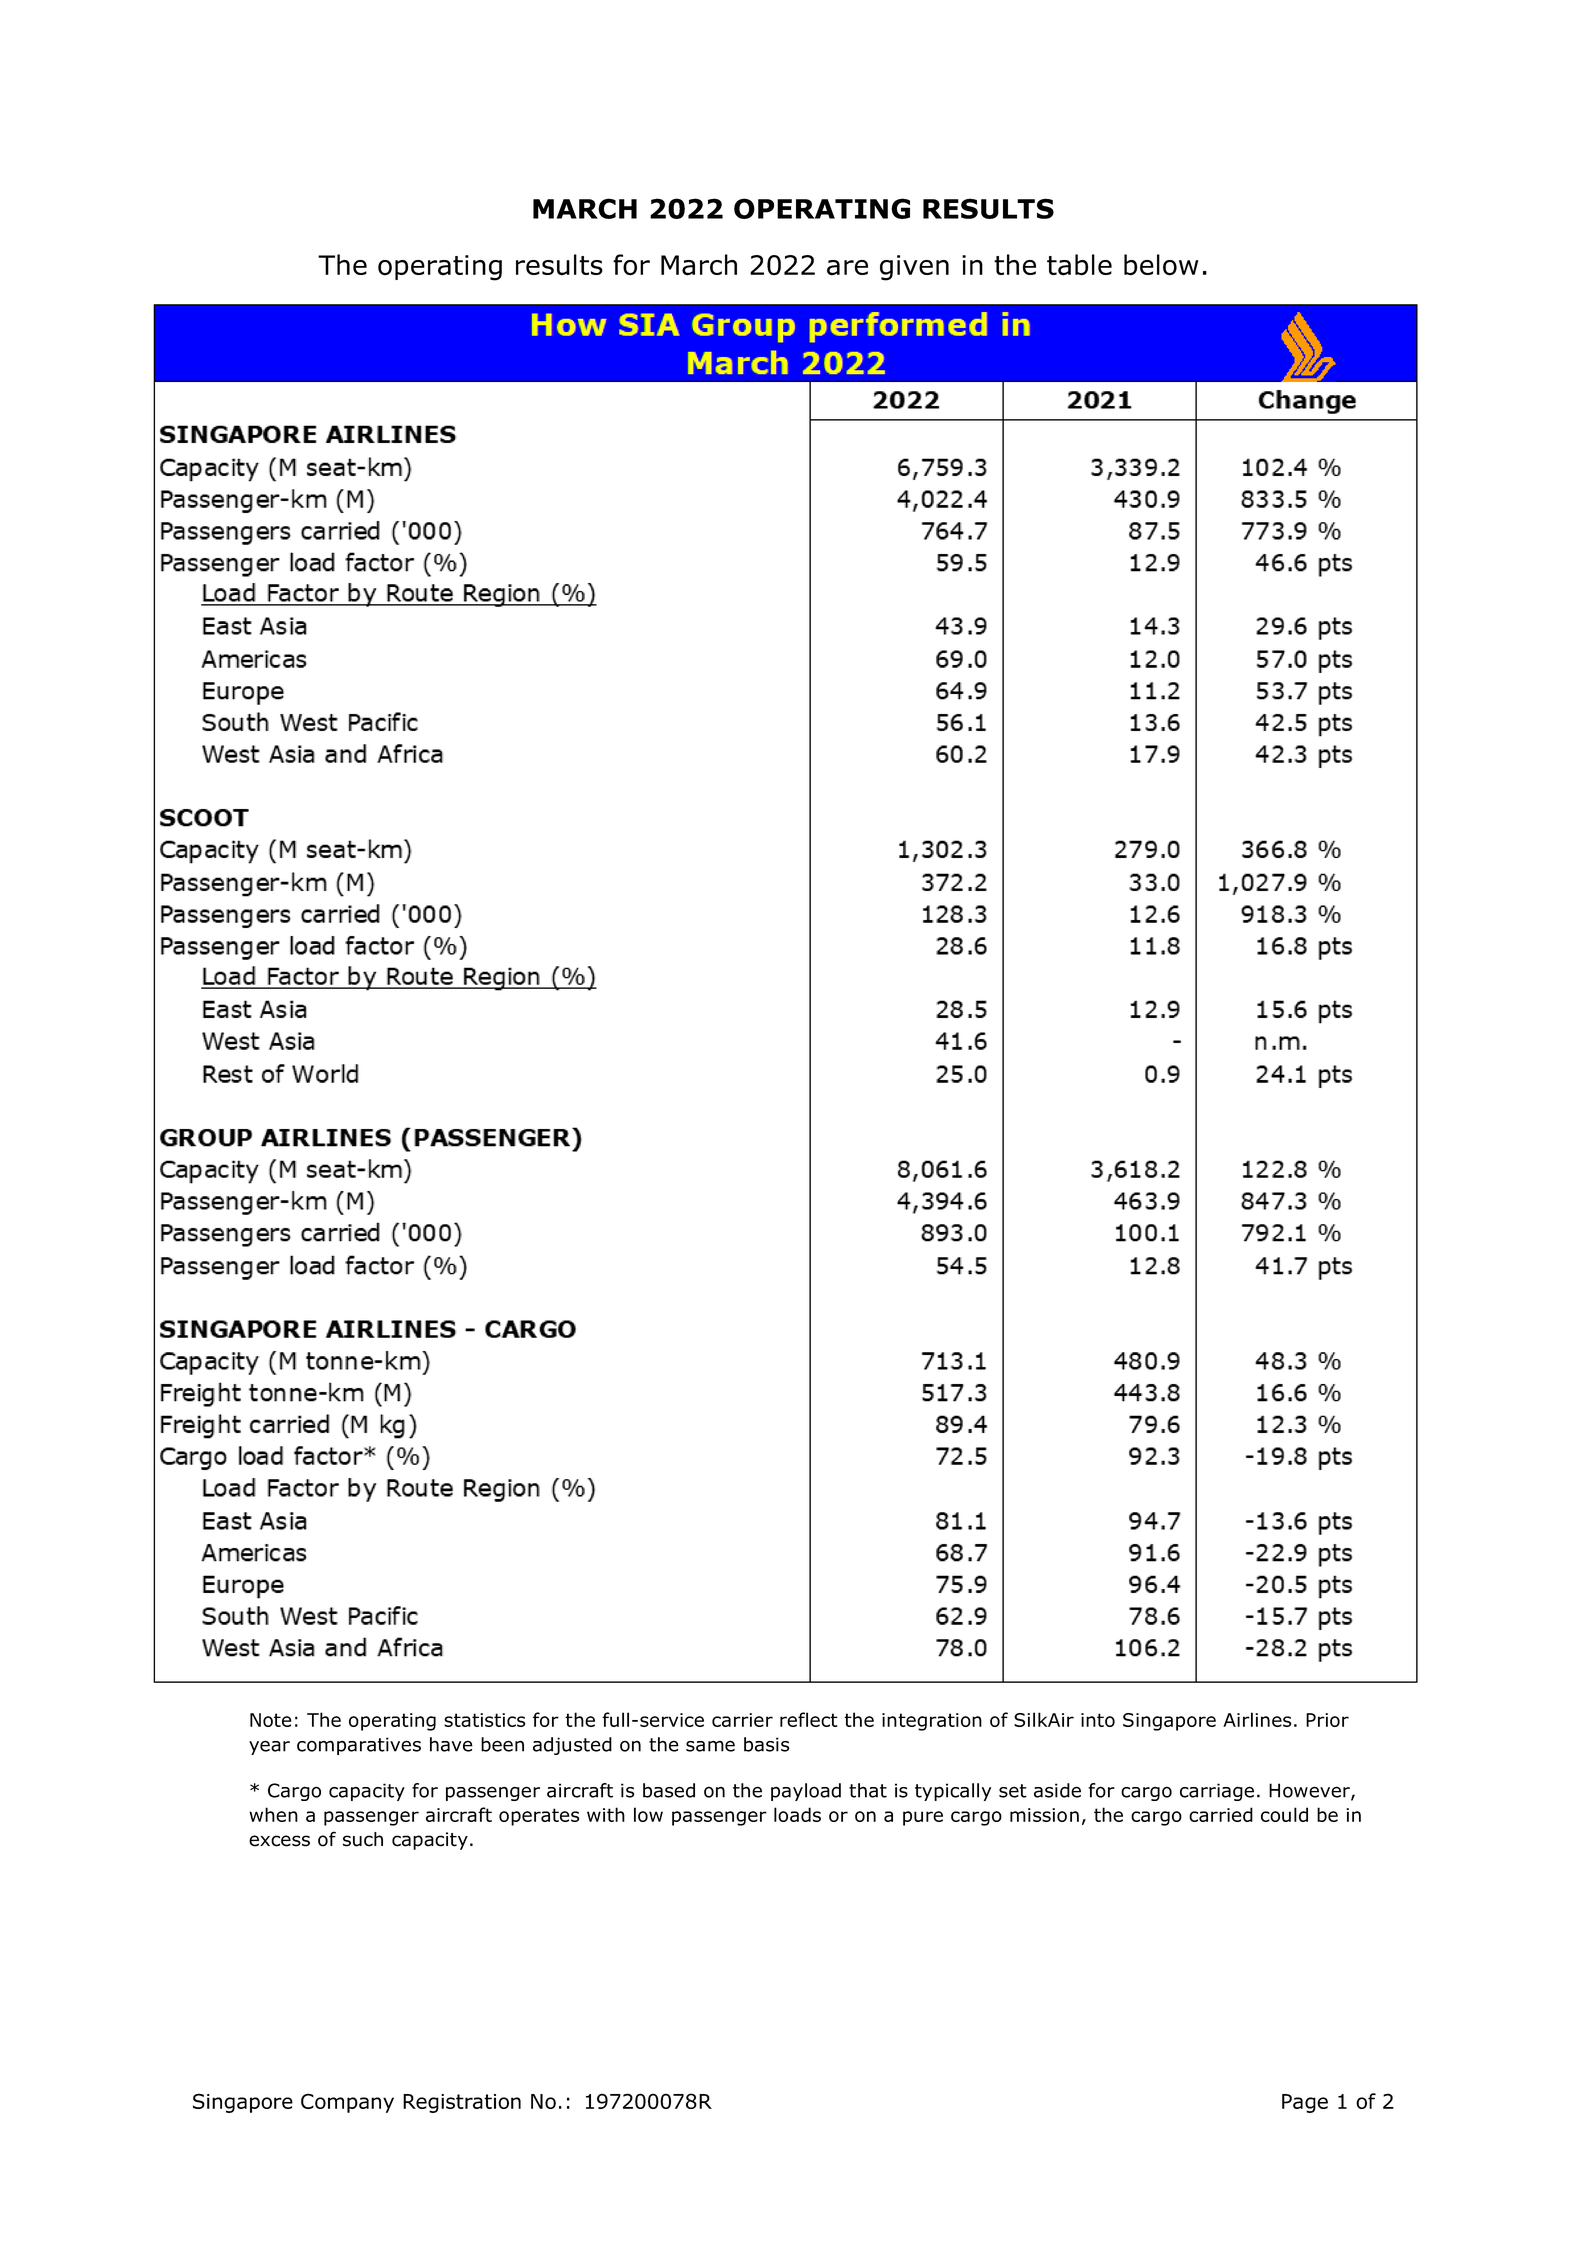  What do you see at coordinates (1098, 1720) in the page?
I see `into` at bounding box center [1098, 1720].
